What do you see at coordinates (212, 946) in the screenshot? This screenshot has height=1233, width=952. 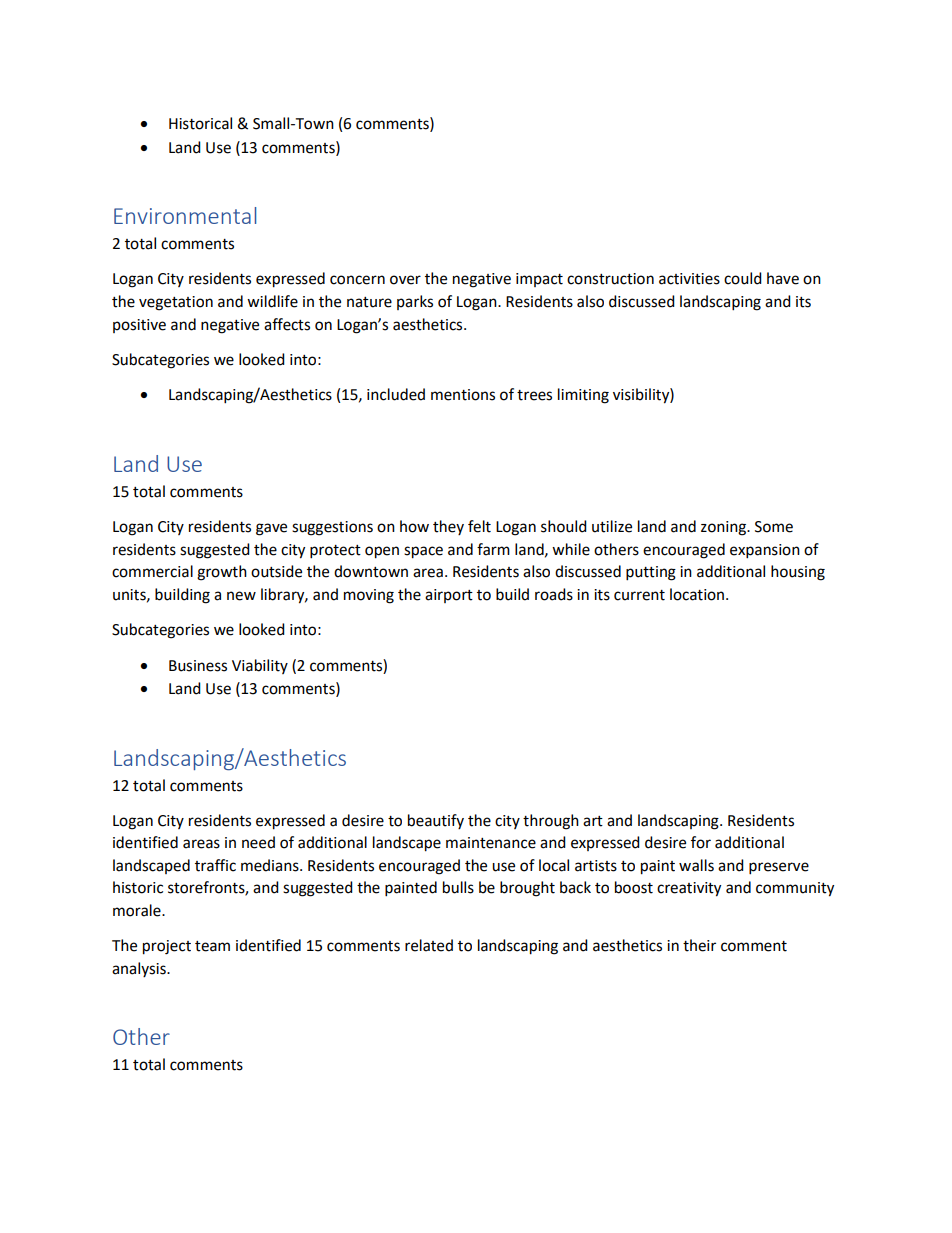 I see `team` at bounding box center [212, 946].
